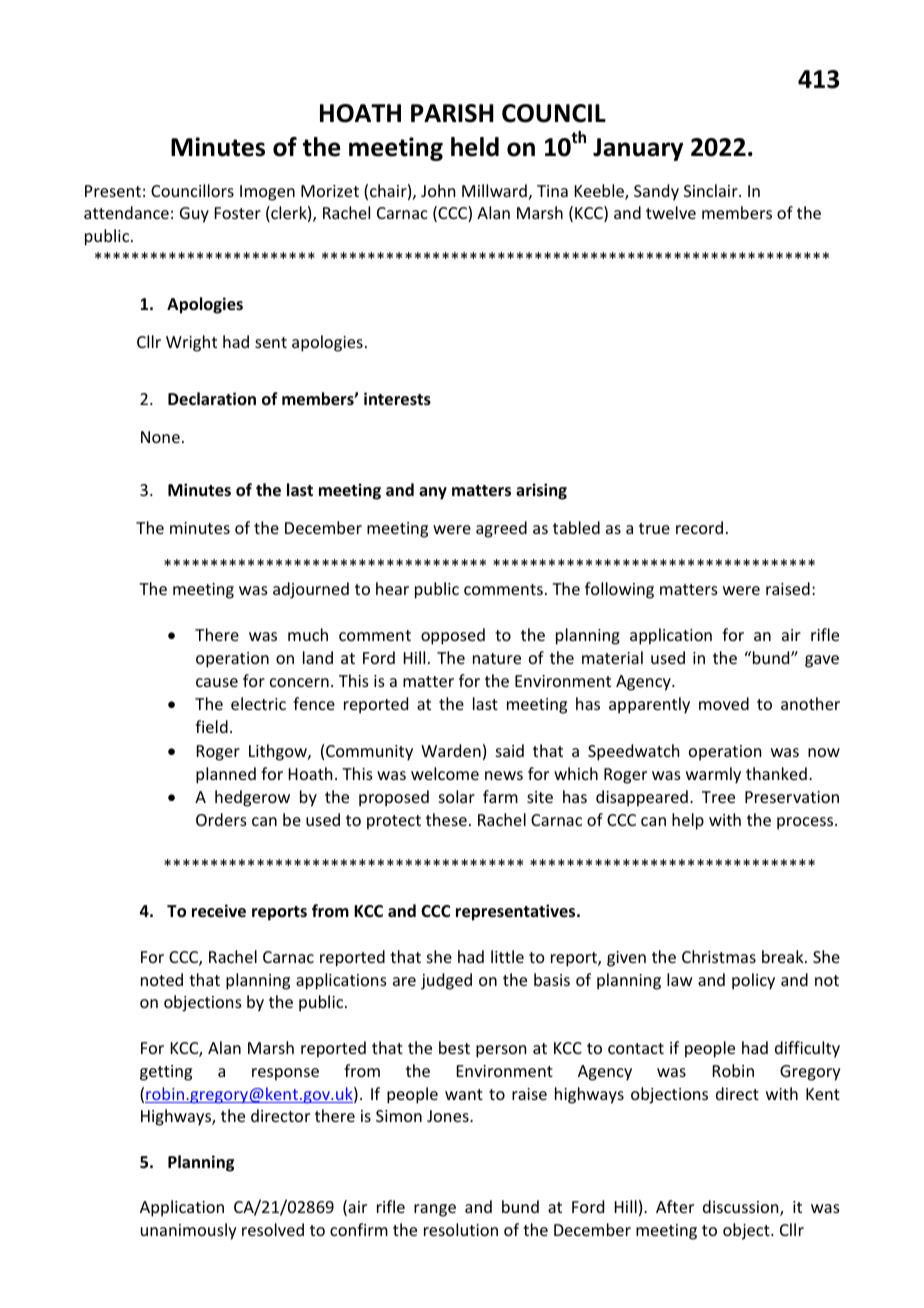  I want to click on interests, so click(397, 399).
